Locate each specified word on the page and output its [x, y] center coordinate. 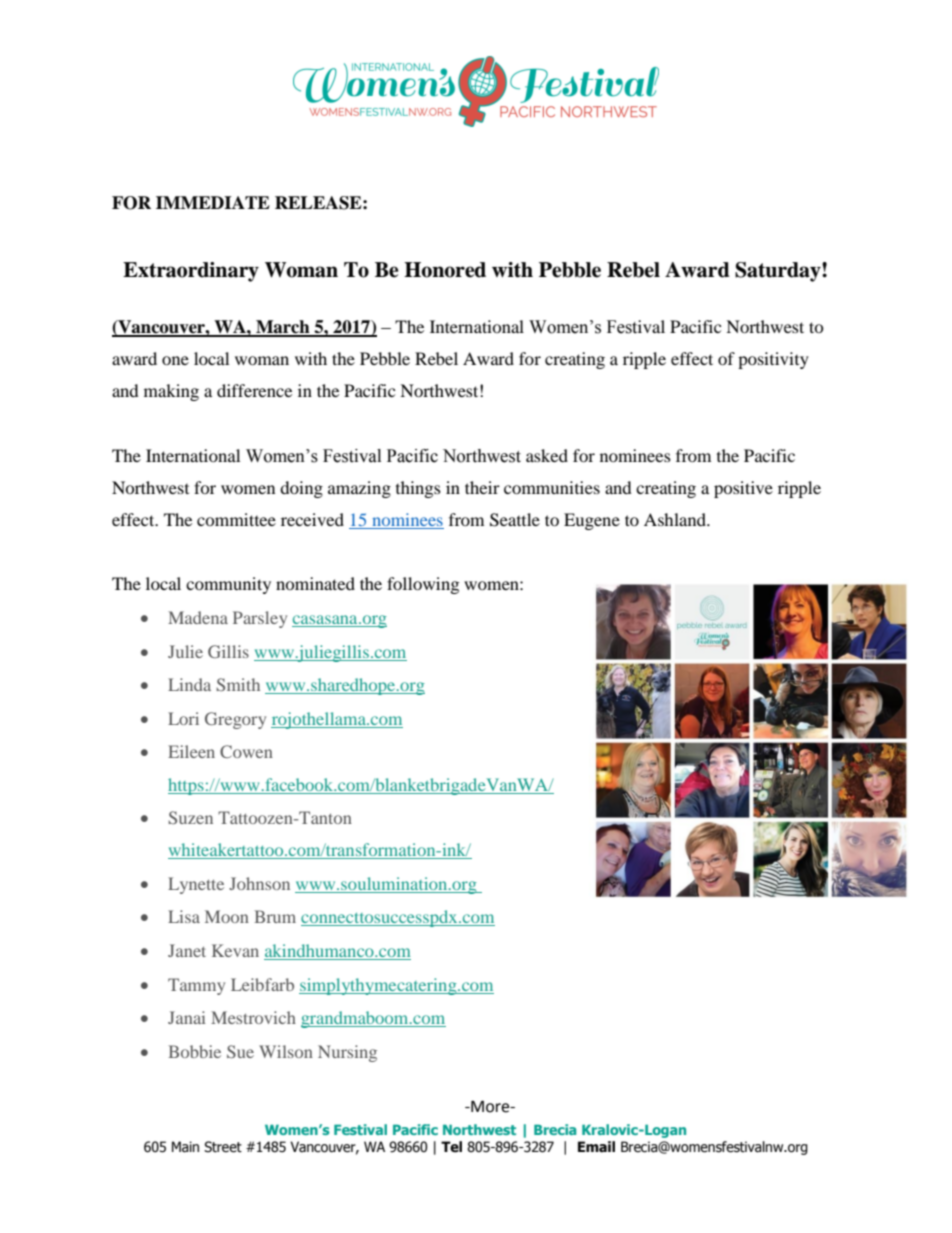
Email [596, 1147]
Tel [451, 1147]
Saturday [779, 272]
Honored [445, 270]
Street [223, 1147]
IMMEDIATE [213, 202]
